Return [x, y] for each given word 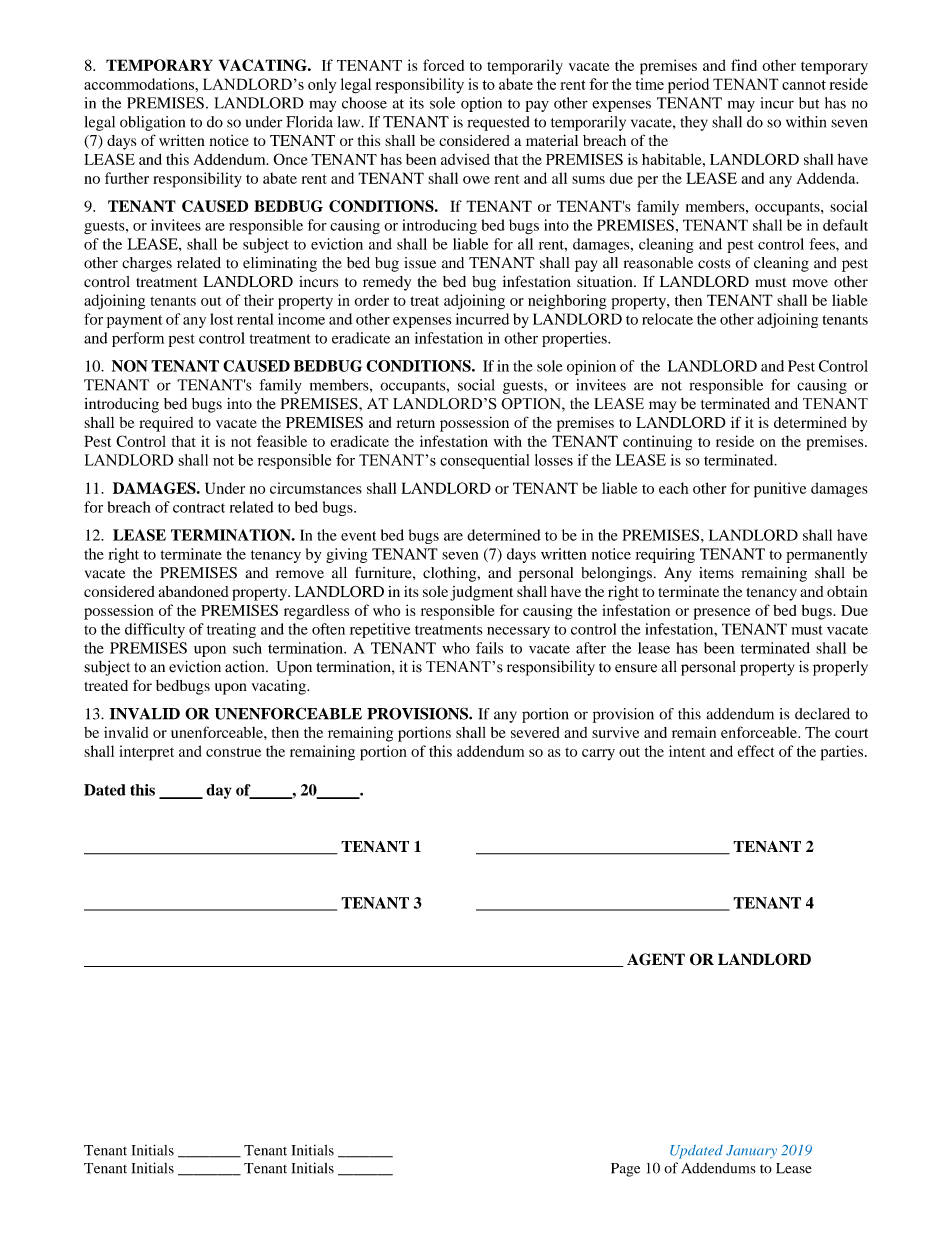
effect [756, 751]
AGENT [656, 959]
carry [598, 754]
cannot [804, 85]
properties [575, 339]
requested [498, 123]
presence [721, 614]
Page [625, 1170]
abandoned [193, 591]
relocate [667, 319]
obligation [152, 123]
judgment [481, 593]
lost [221, 319]
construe [233, 752]
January [751, 1152]
